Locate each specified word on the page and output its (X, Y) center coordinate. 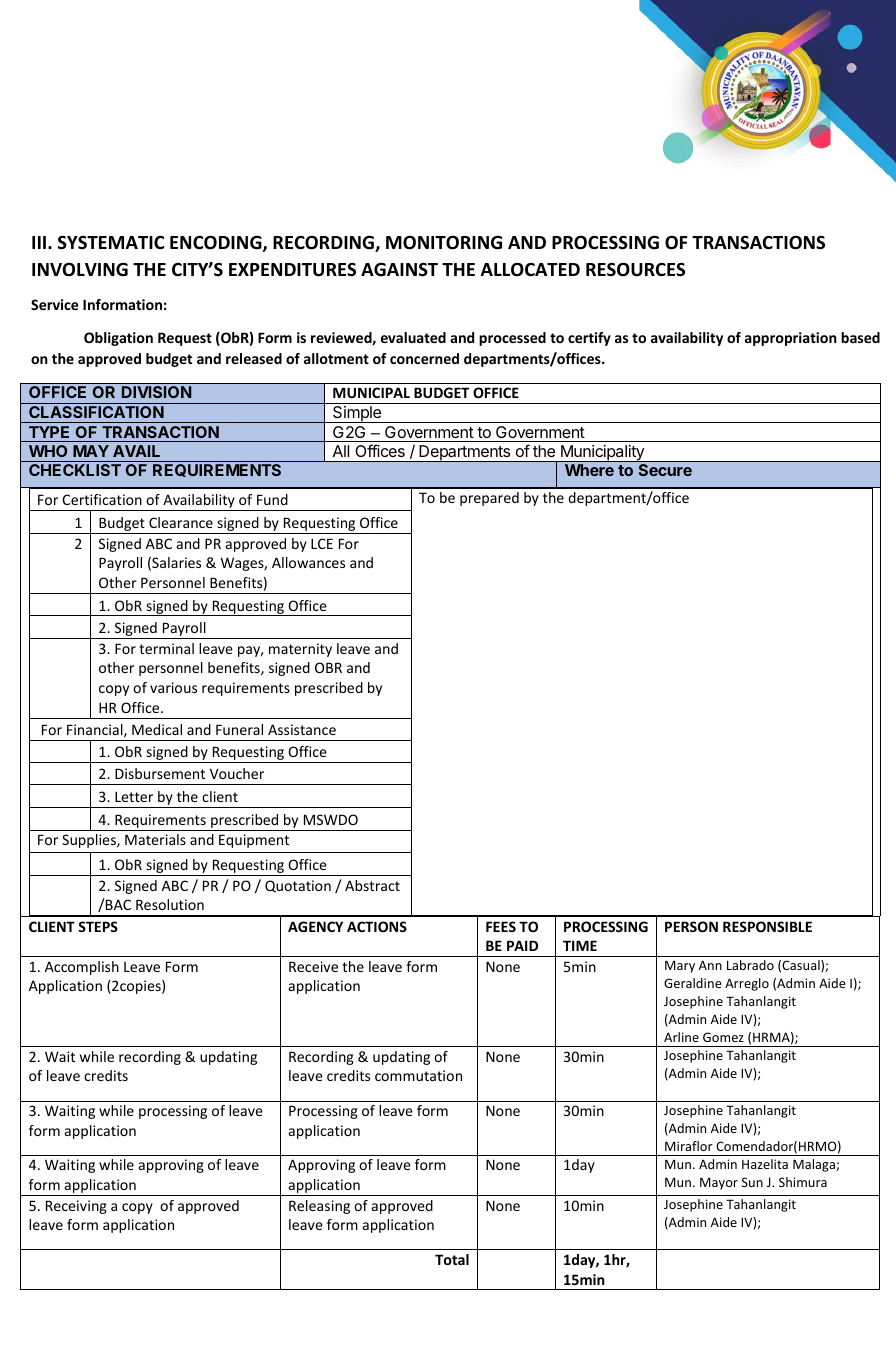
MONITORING (444, 242)
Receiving (76, 1207)
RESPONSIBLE (767, 926)
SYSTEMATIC (111, 243)
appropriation (791, 339)
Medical (157, 729)
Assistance (302, 729)
